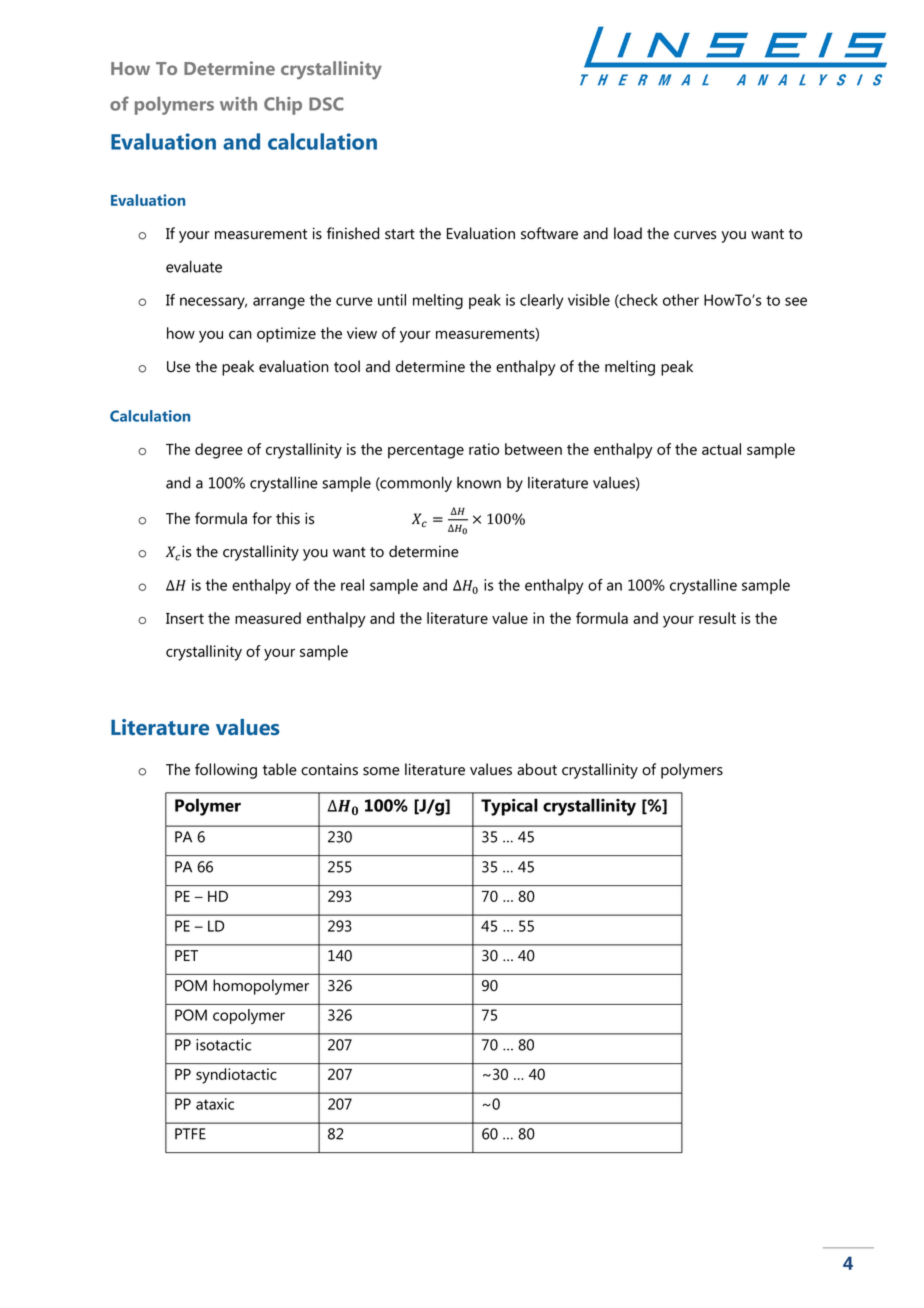  What do you see at coordinates (628, 233) in the document?
I see `load` at bounding box center [628, 233].
